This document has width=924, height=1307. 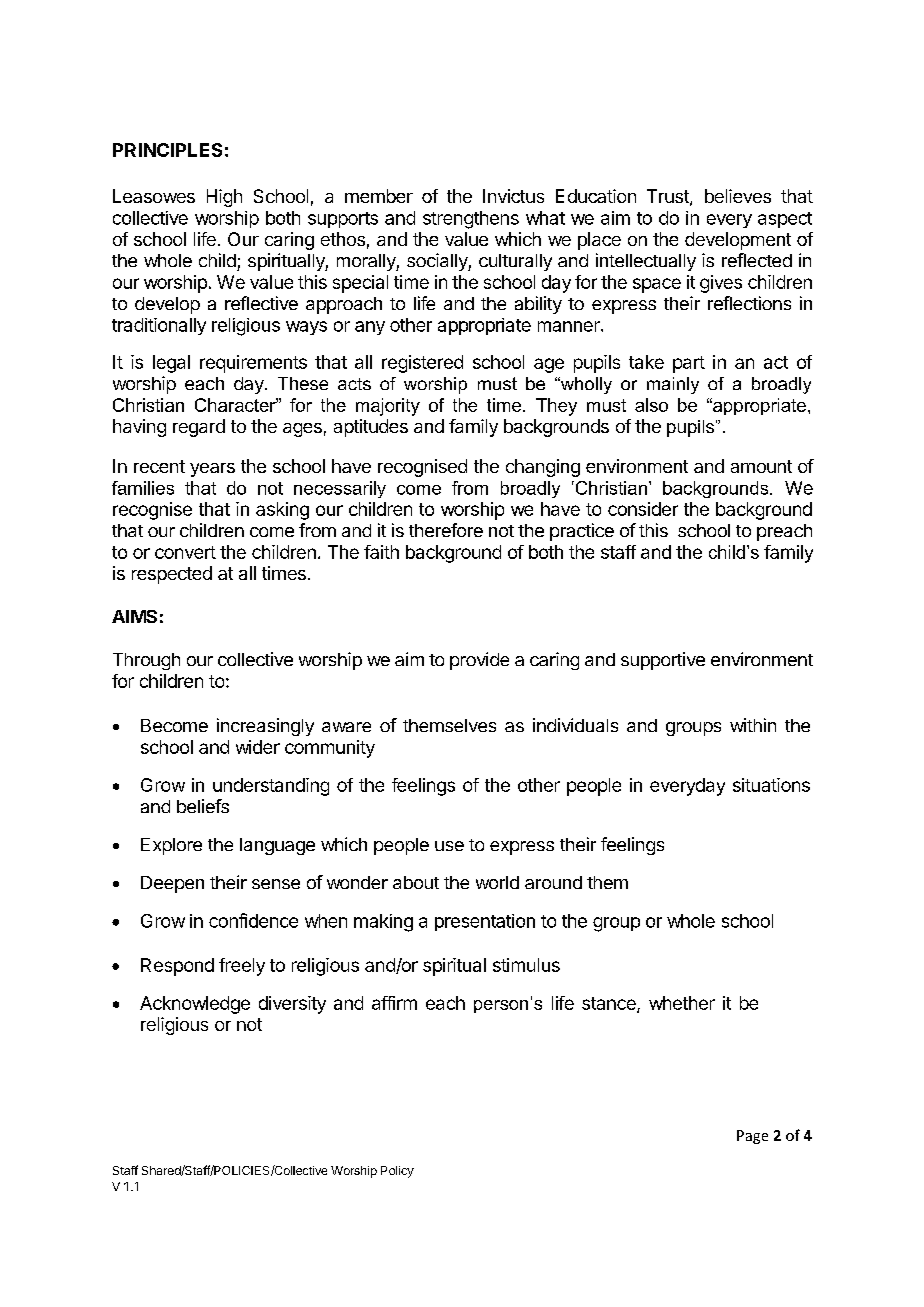 What do you see at coordinates (388, 407) in the document?
I see `majority` at bounding box center [388, 407].
